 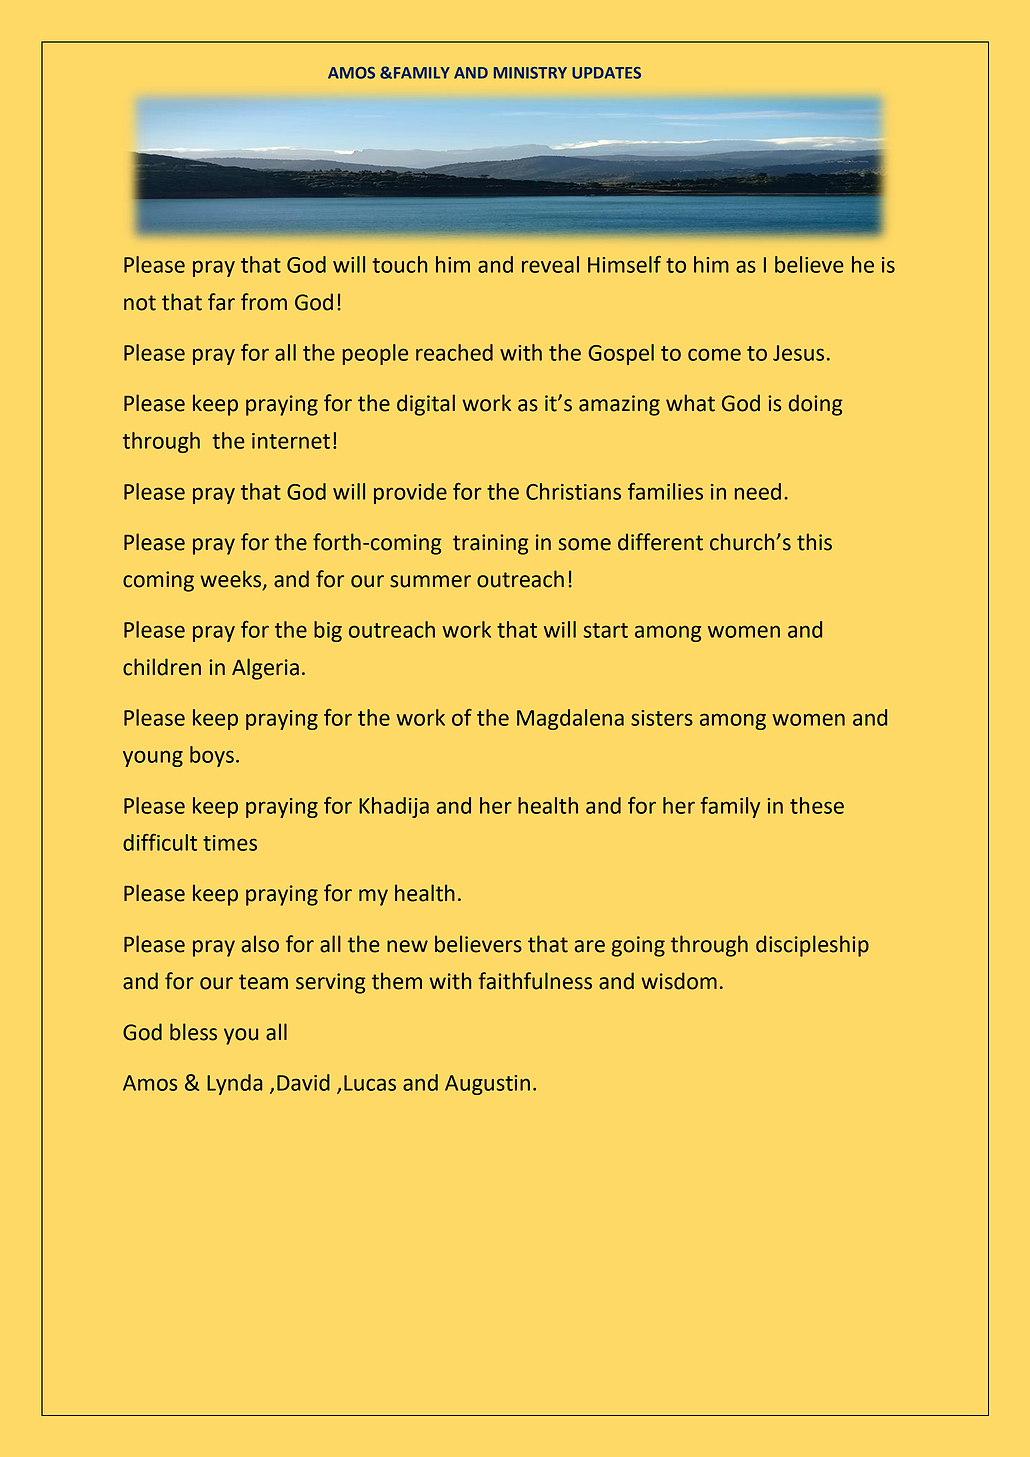 What do you see at coordinates (487, 1085) in the screenshot?
I see `Augustin` at bounding box center [487, 1085].
